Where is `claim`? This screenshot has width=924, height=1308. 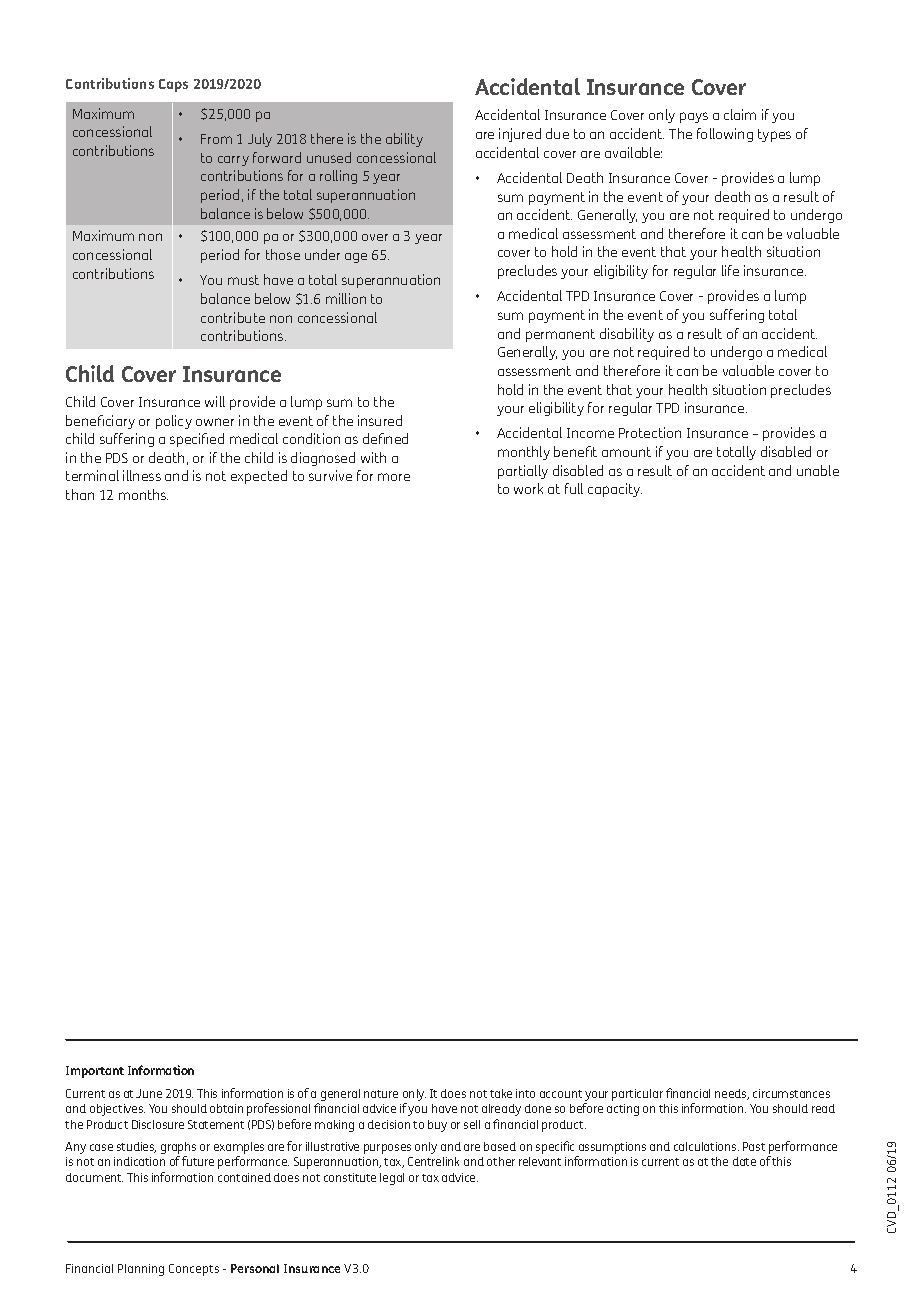 claim is located at coordinates (740, 114).
